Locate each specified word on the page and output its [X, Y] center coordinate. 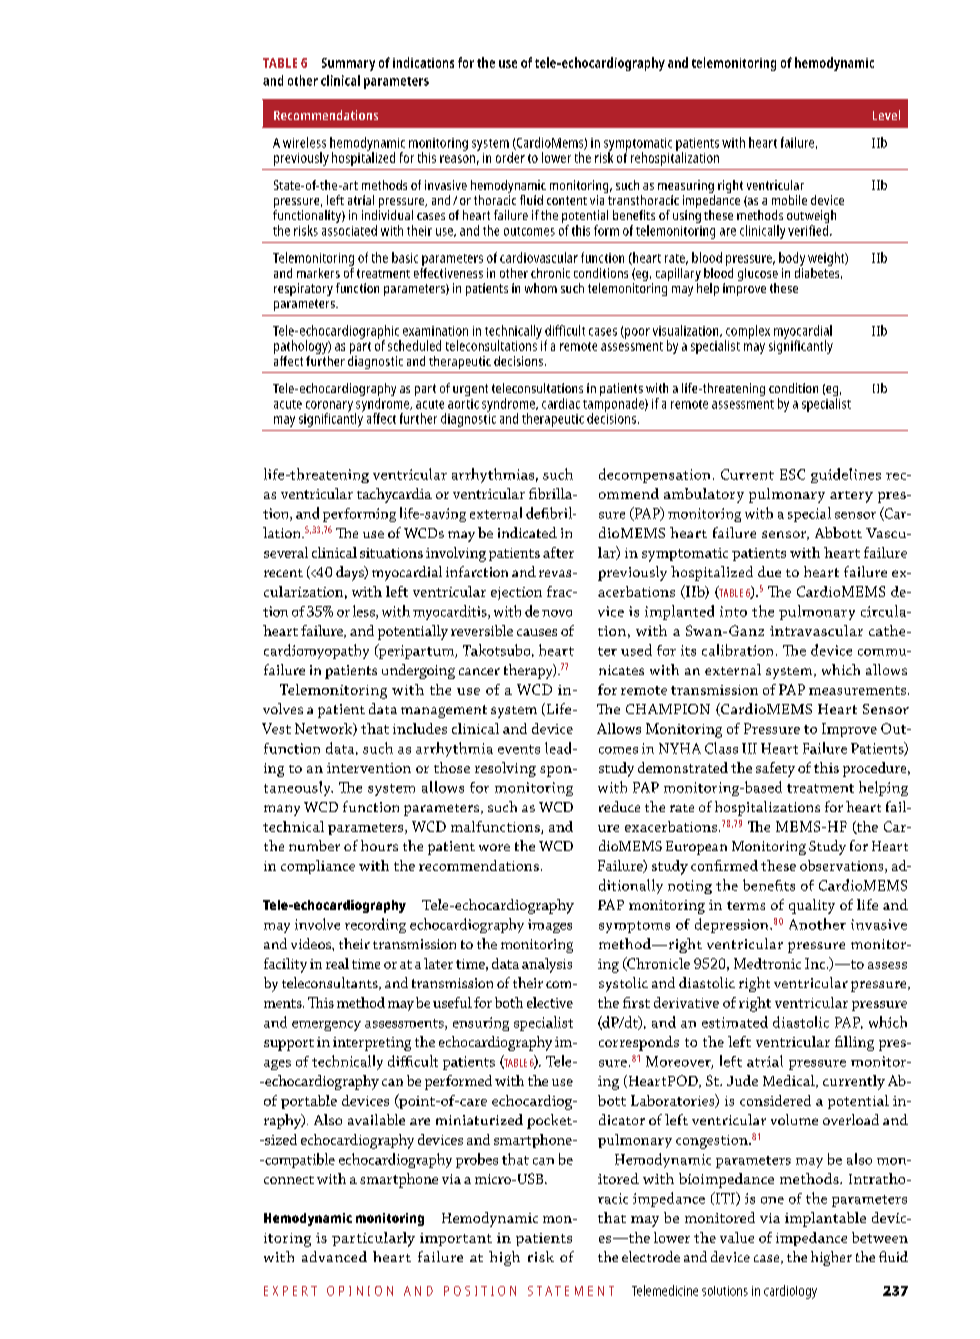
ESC [792, 474]
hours [379, 845]
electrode [651, 1256]
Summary [348, 64]
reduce [619, 806]
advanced [334, 1256]
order [510, 157]
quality [812, 906]
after [558, 552]
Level [886, 115]
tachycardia [394, 495]
